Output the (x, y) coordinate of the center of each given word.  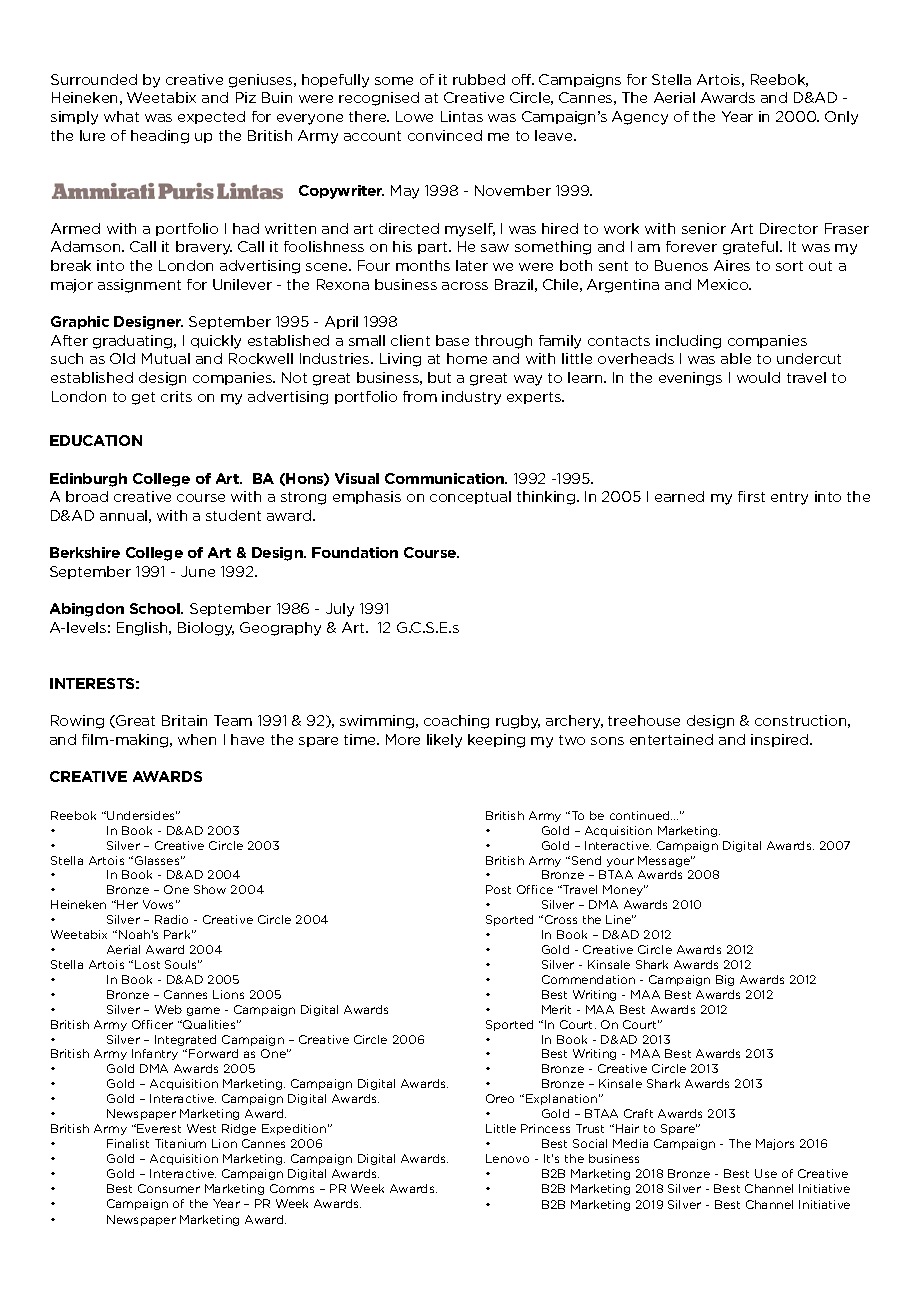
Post (498, 889)
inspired (781, 740)
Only (841, 118)
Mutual (166, 358)
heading (160, 137)
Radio (171, 919)
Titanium (180, 1143)
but (439, 377)
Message (665, 861)
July (340, 610)
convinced (445, 135)
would (758, 377)
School (156, 608)
